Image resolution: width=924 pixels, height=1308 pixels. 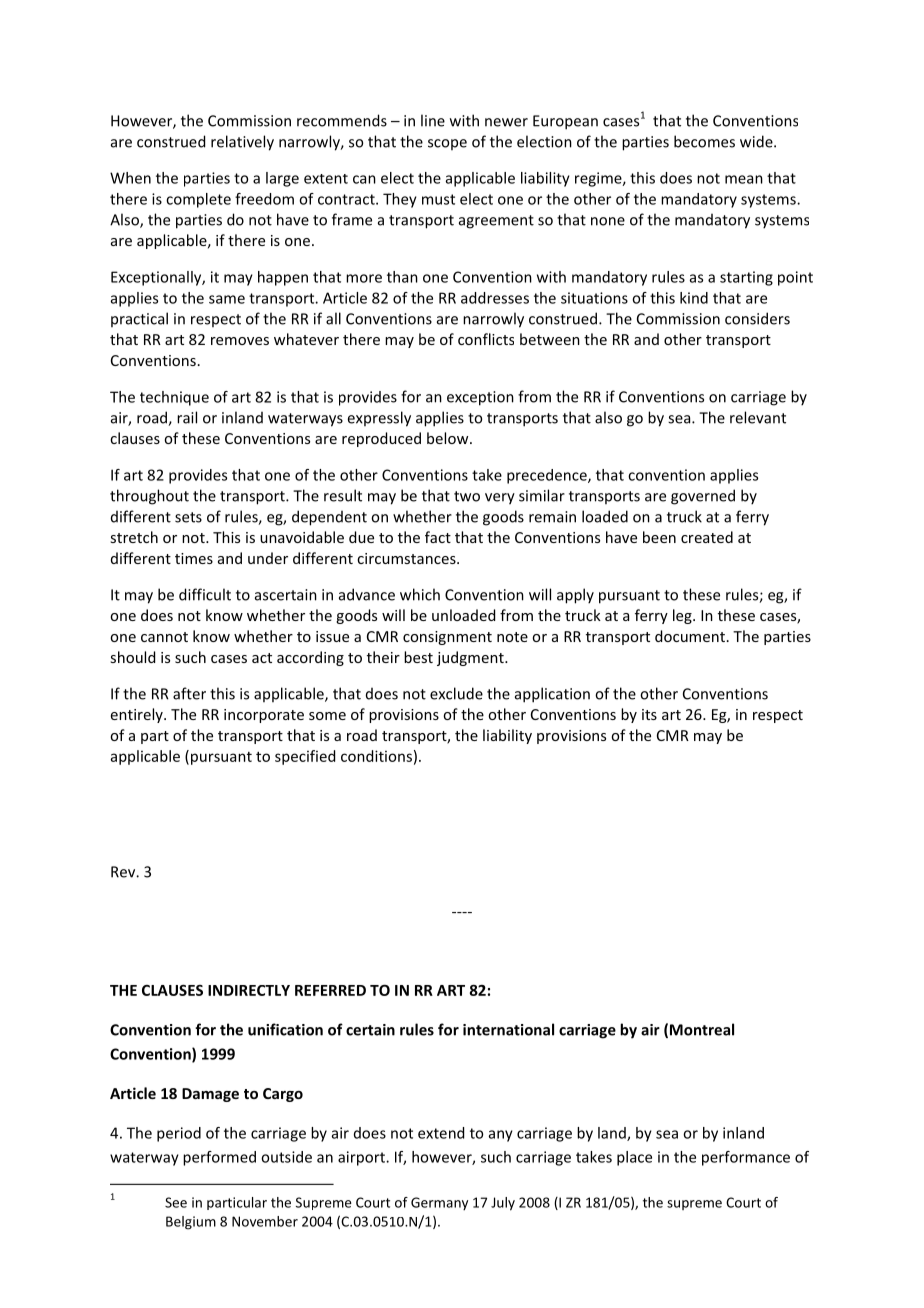 What do you see at coordinates (758, 417) in the document?
I see `relevant` at bounding box center [758, 417].
